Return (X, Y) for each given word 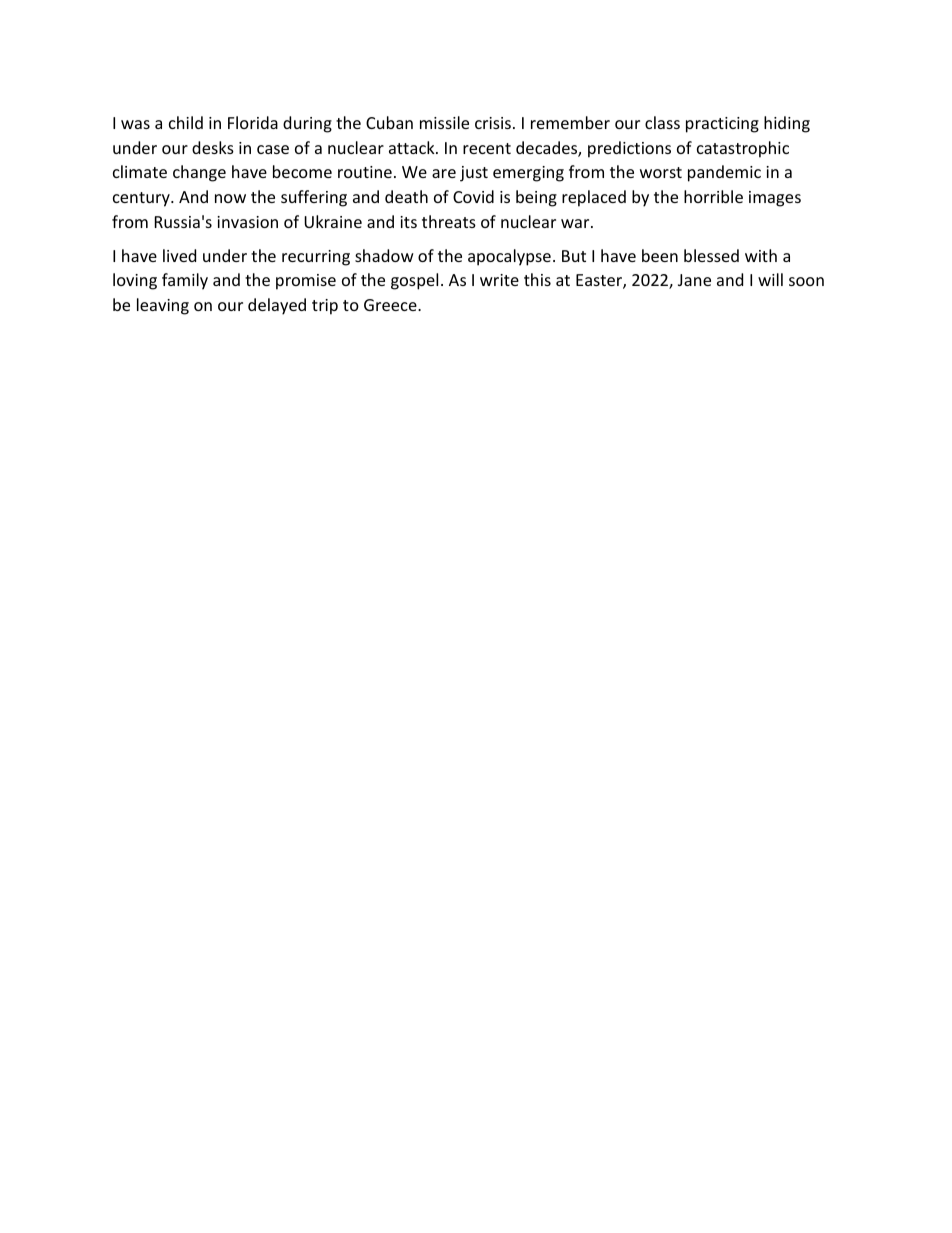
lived (179, 255)
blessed (711, 255)
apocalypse (509, 257)
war (576, 223)
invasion (247, 222)
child (186, 122)
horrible (713, 196)
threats (449, 221)
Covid (473, 196)
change (199, 173)
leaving (163, 306)
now (230, 198)
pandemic (724, 173)
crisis (493, 123)
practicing (722, 125)
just (474, 174)
